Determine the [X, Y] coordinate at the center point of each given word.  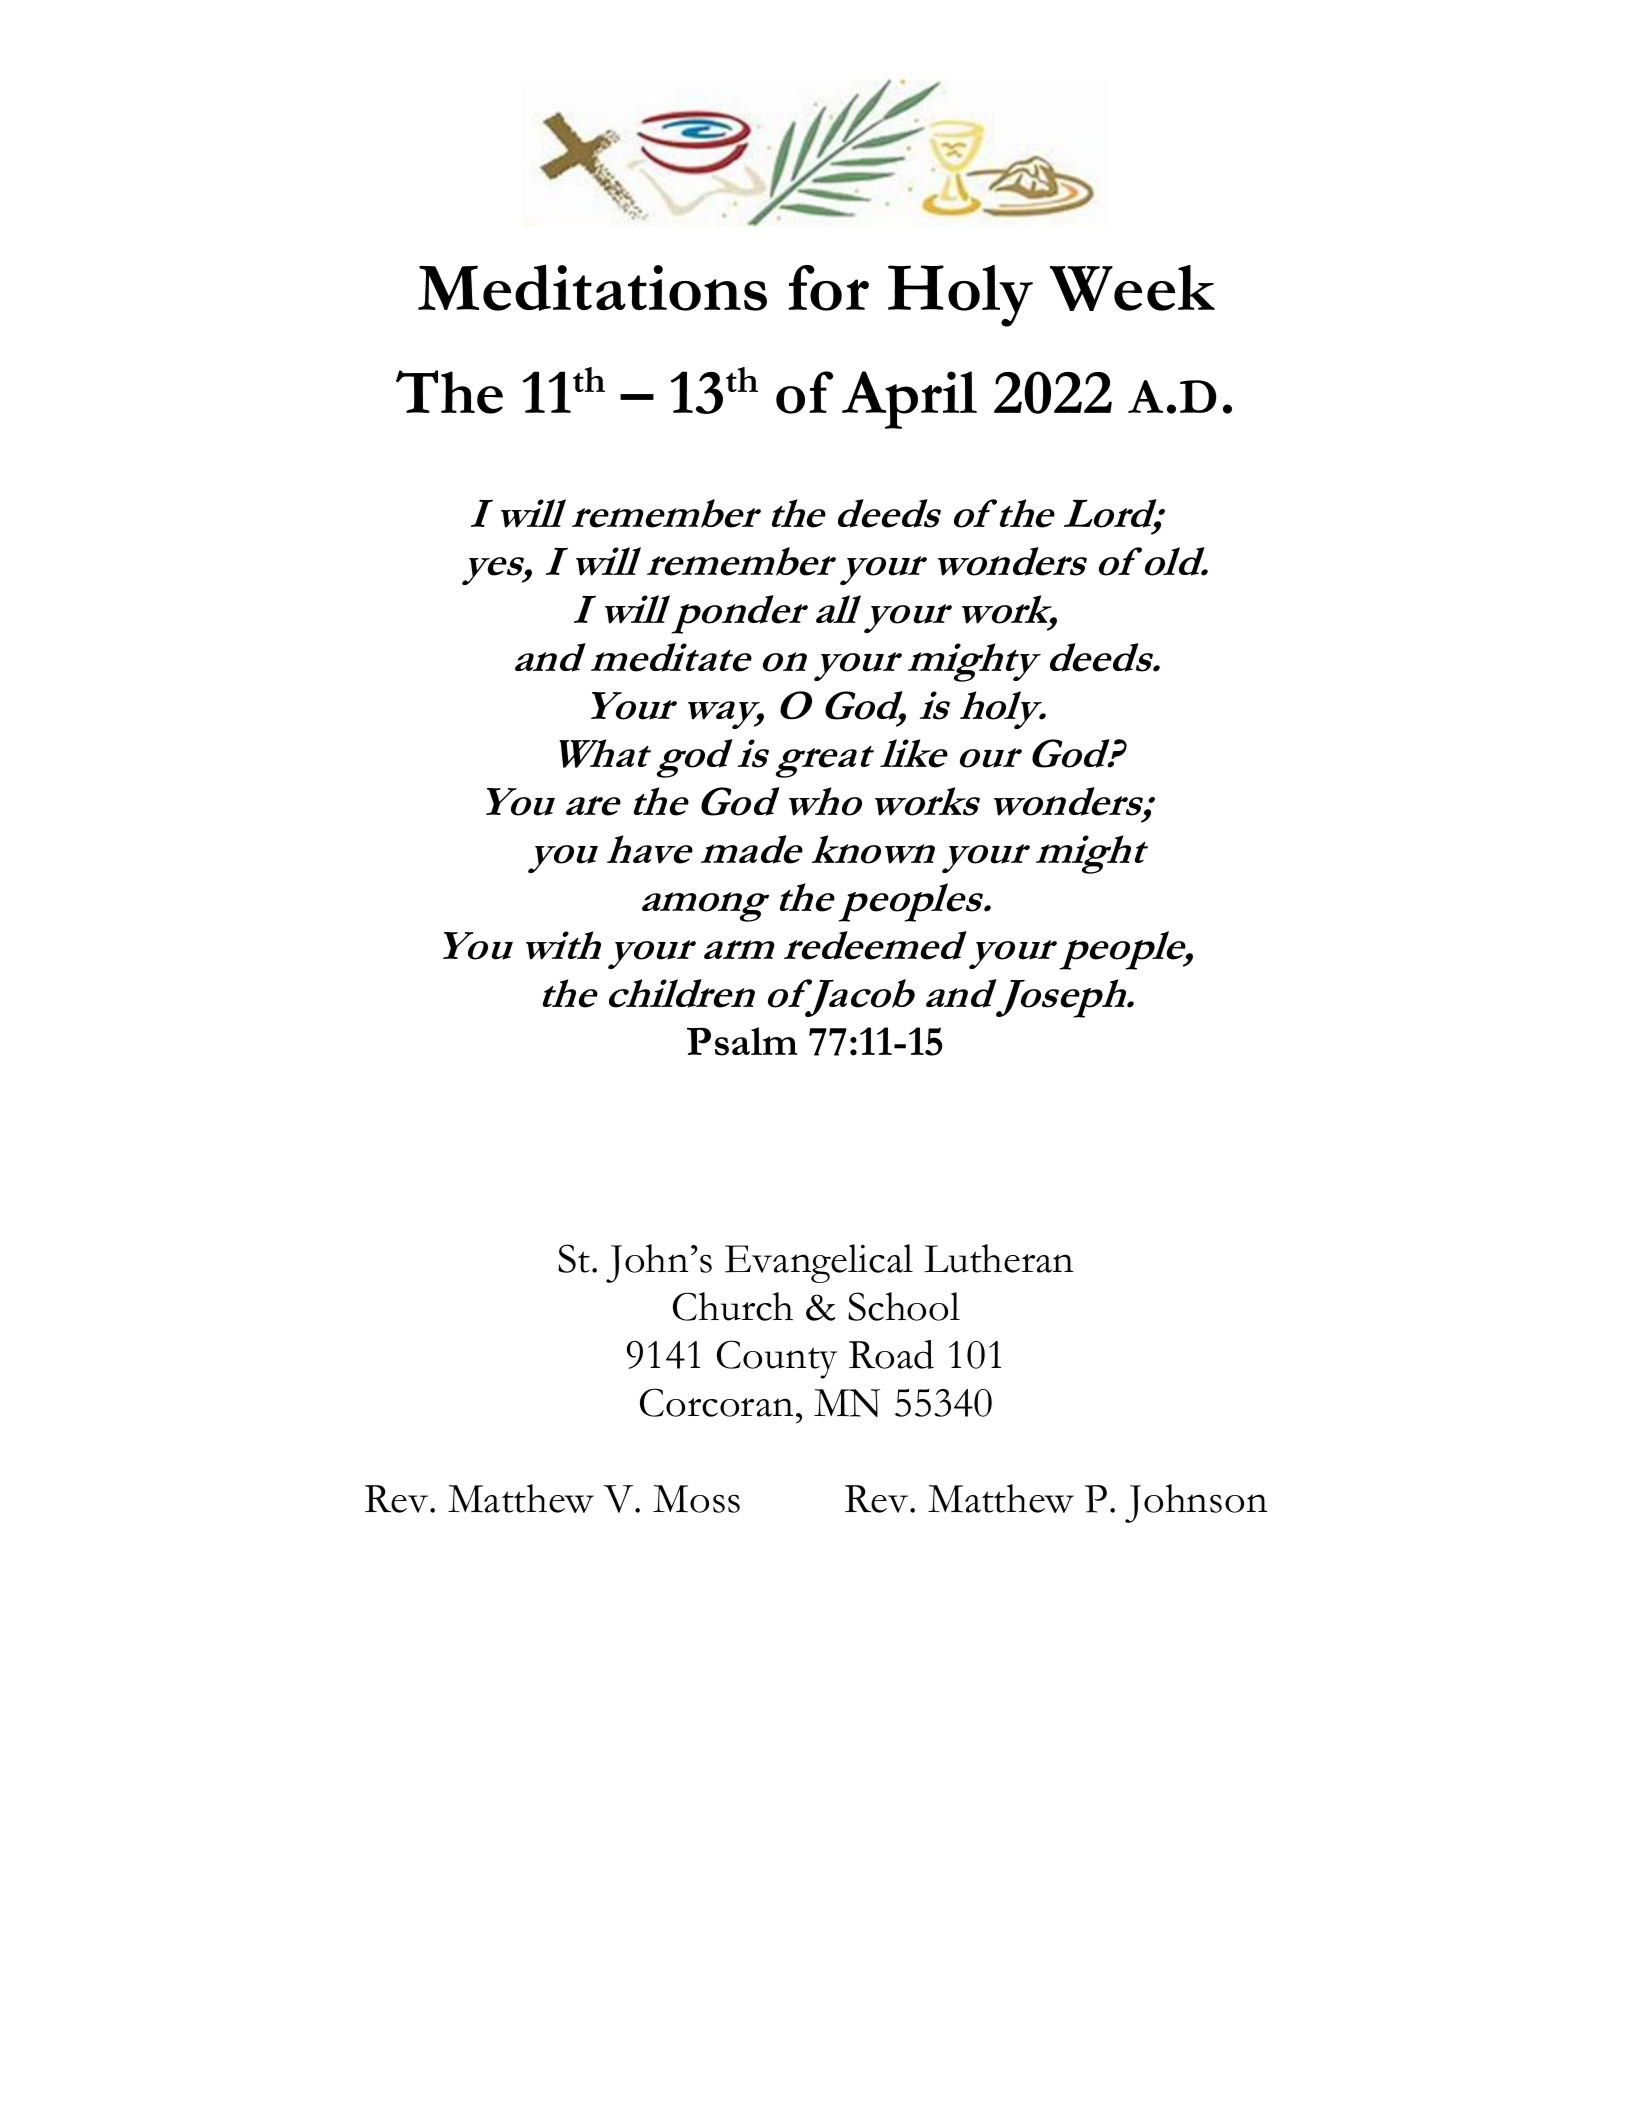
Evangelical [819, 1263]
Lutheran [998, 1258]
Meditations [592, 287]
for [829, 288]
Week [1132, 288]
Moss [696, 1499]
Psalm [742, 1041]
